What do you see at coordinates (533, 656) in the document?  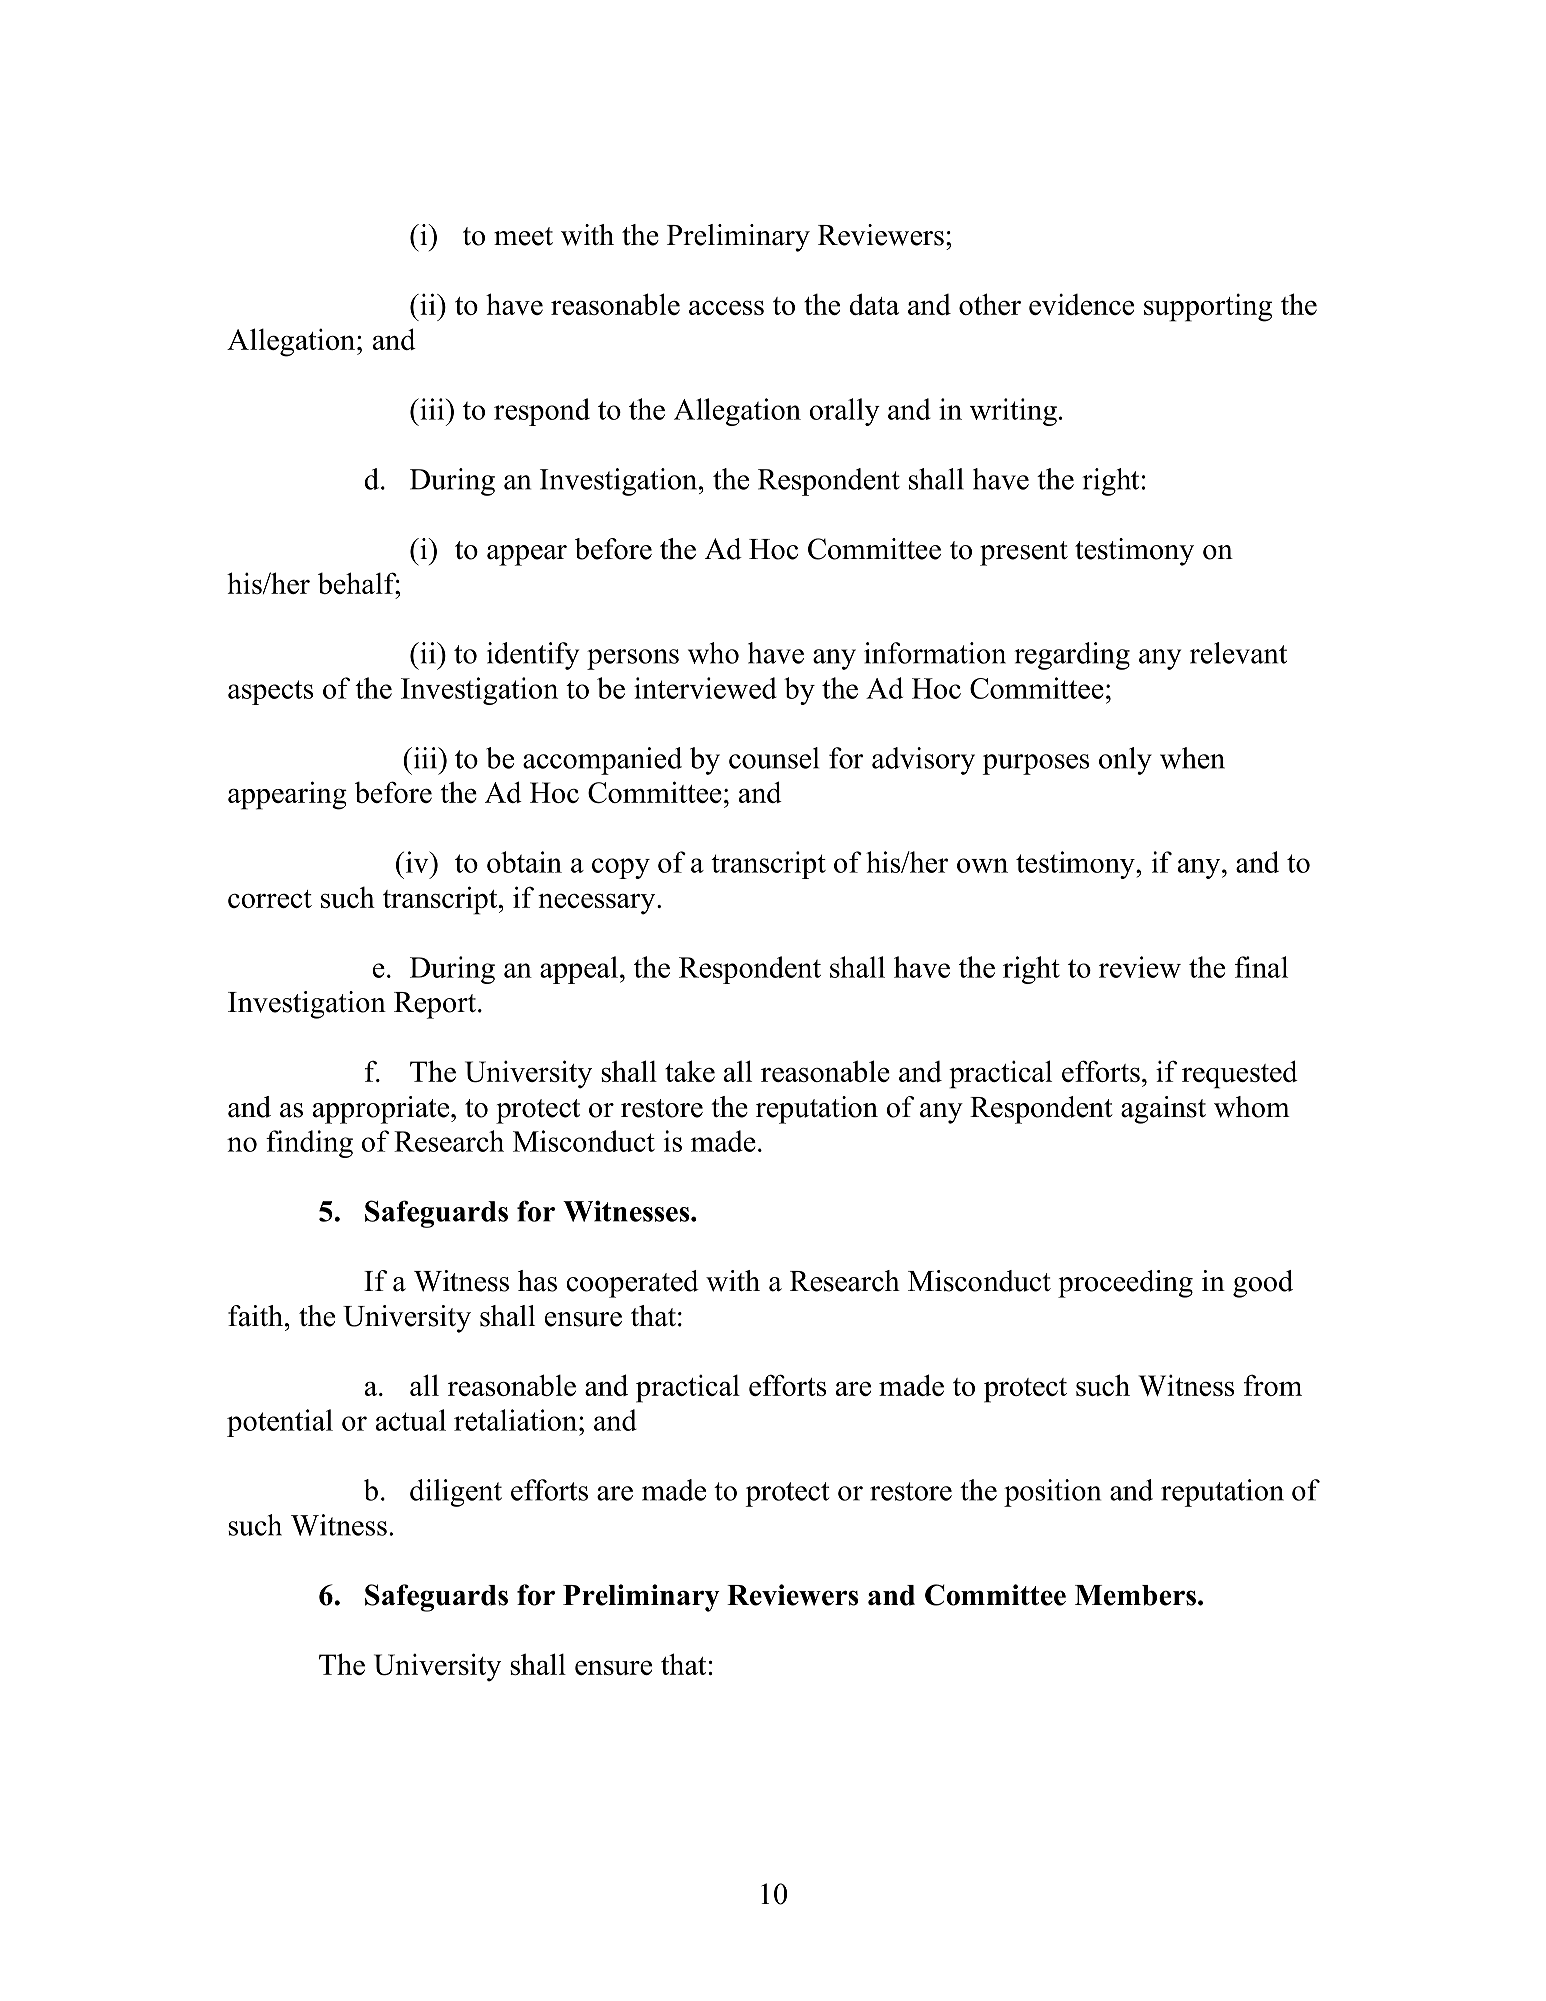 I see `identify` at bounding box center [533, 656].
